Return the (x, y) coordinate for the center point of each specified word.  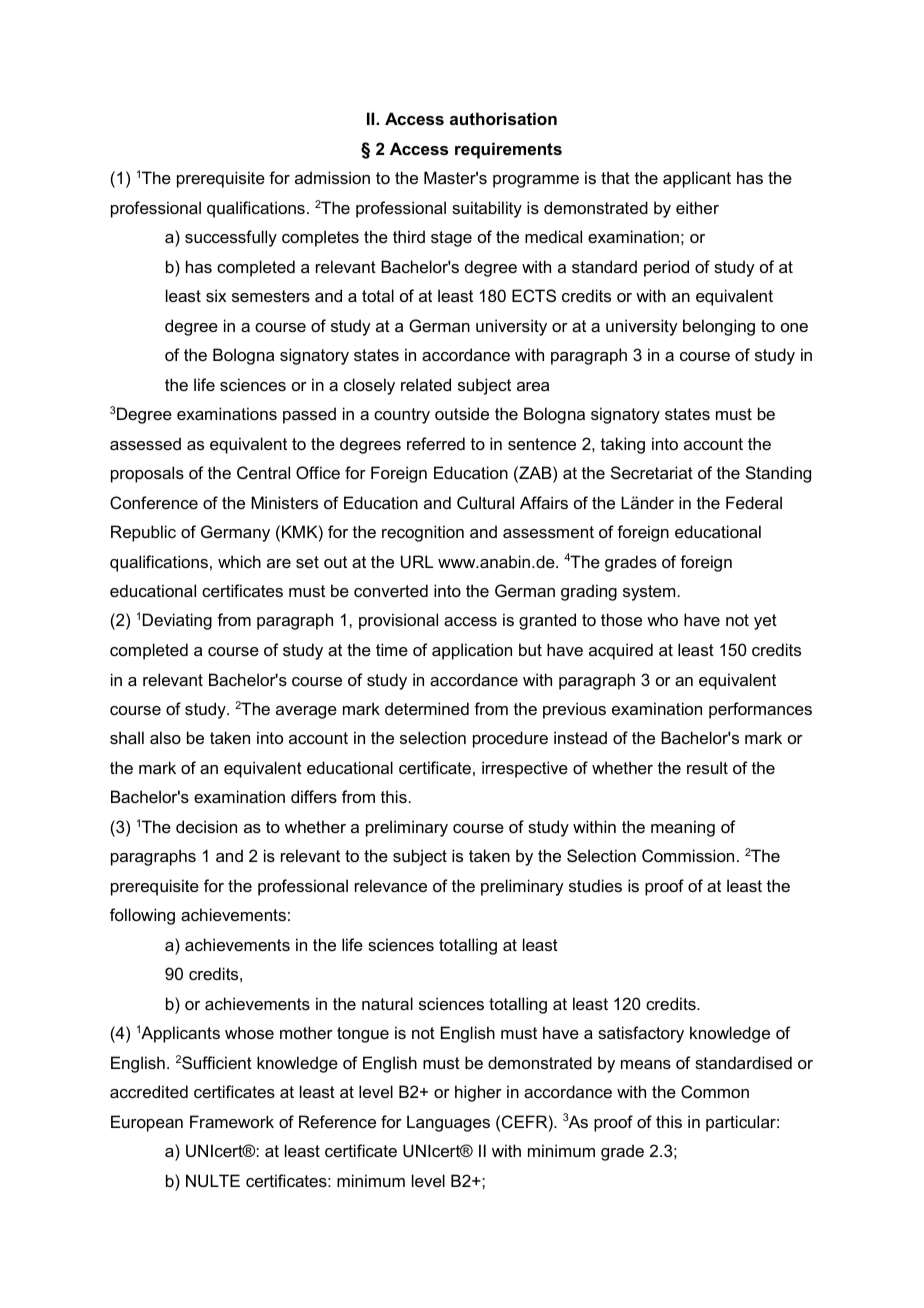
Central (263, 472)
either (697, 207)
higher (478, 1093)
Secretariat (652, 472)
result (707, 767)
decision (206, 826)
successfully (231, 238)
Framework (232, 1121)
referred (436, 443)
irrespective (525, 769)
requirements (508, 150)
